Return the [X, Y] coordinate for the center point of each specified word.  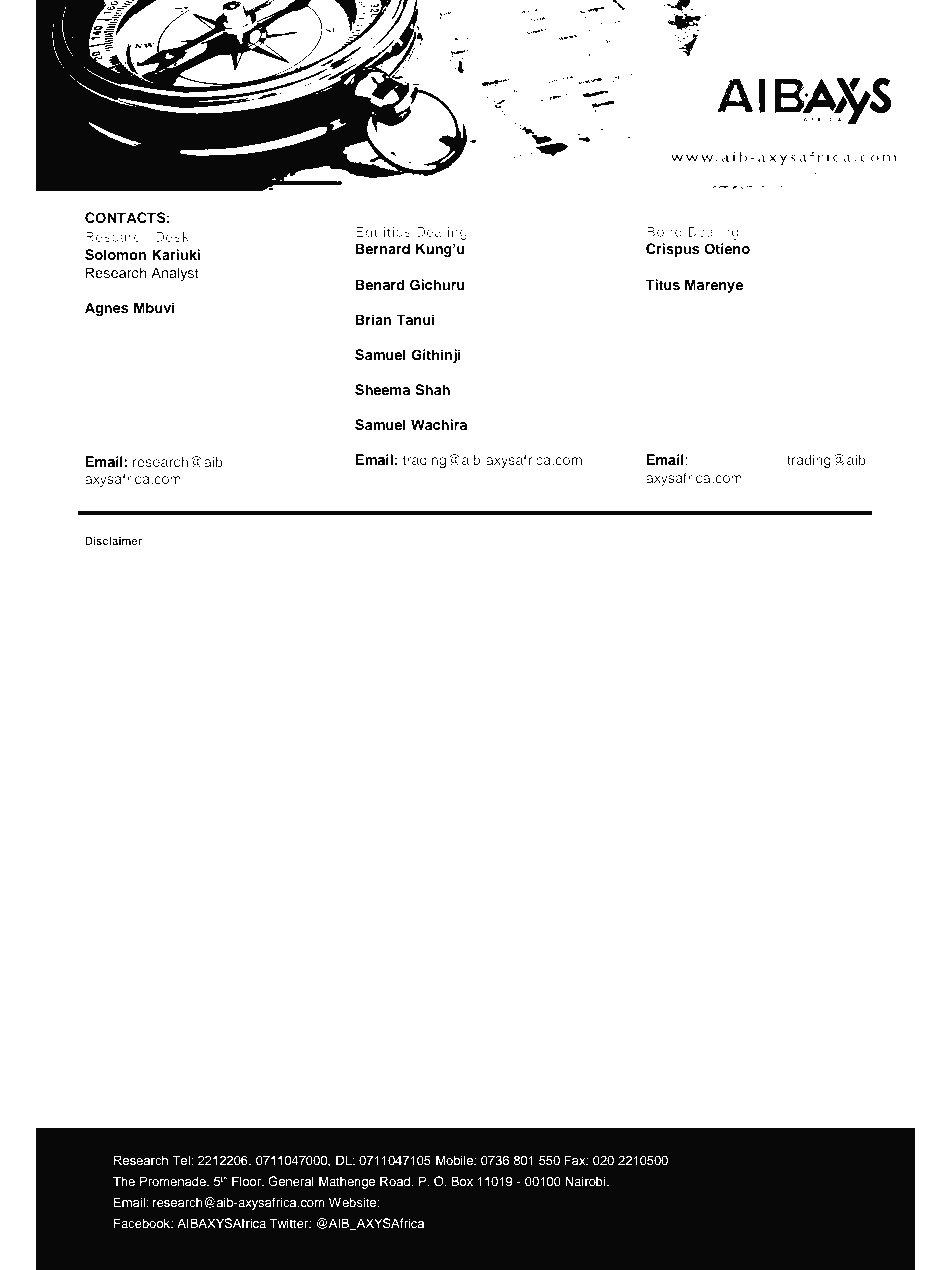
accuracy [824, 676]
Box [462, 1181]
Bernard [382, 248]
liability [502, 675]
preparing [768, 661]
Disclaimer [113, 540]
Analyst [175, 274]
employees [738, 675]
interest [764, 557]
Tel [182, 1160]
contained [157, 689]
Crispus [673, 250]
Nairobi [586, 1181]
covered [501, 557]
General [291, 1181]
